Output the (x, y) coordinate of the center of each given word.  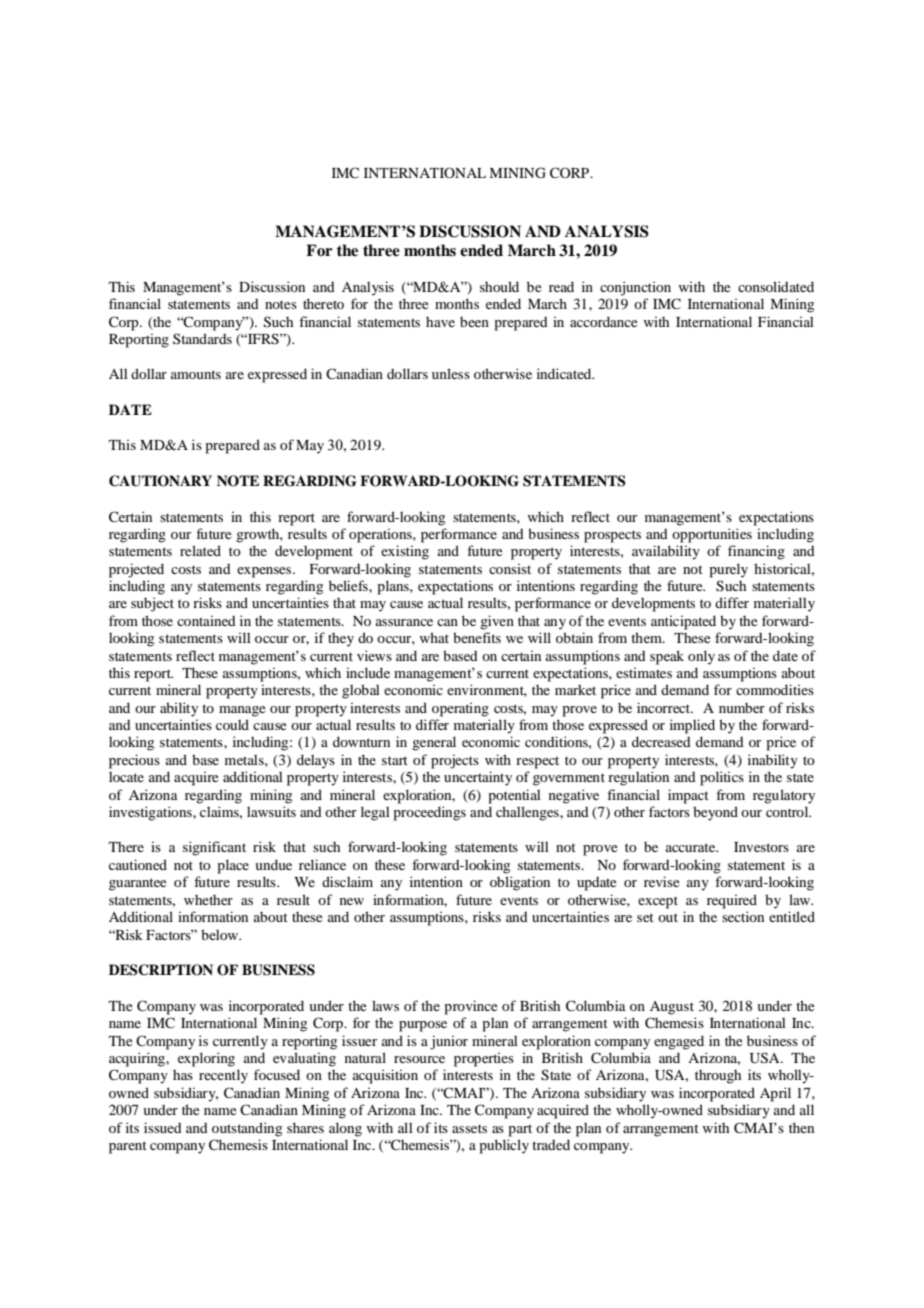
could (232, 724)
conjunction (635, 288)
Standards (202, 338)
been (474, 321)
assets (469, 1128)
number (742, 707)
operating (460, 709)
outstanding (247, 1129)
